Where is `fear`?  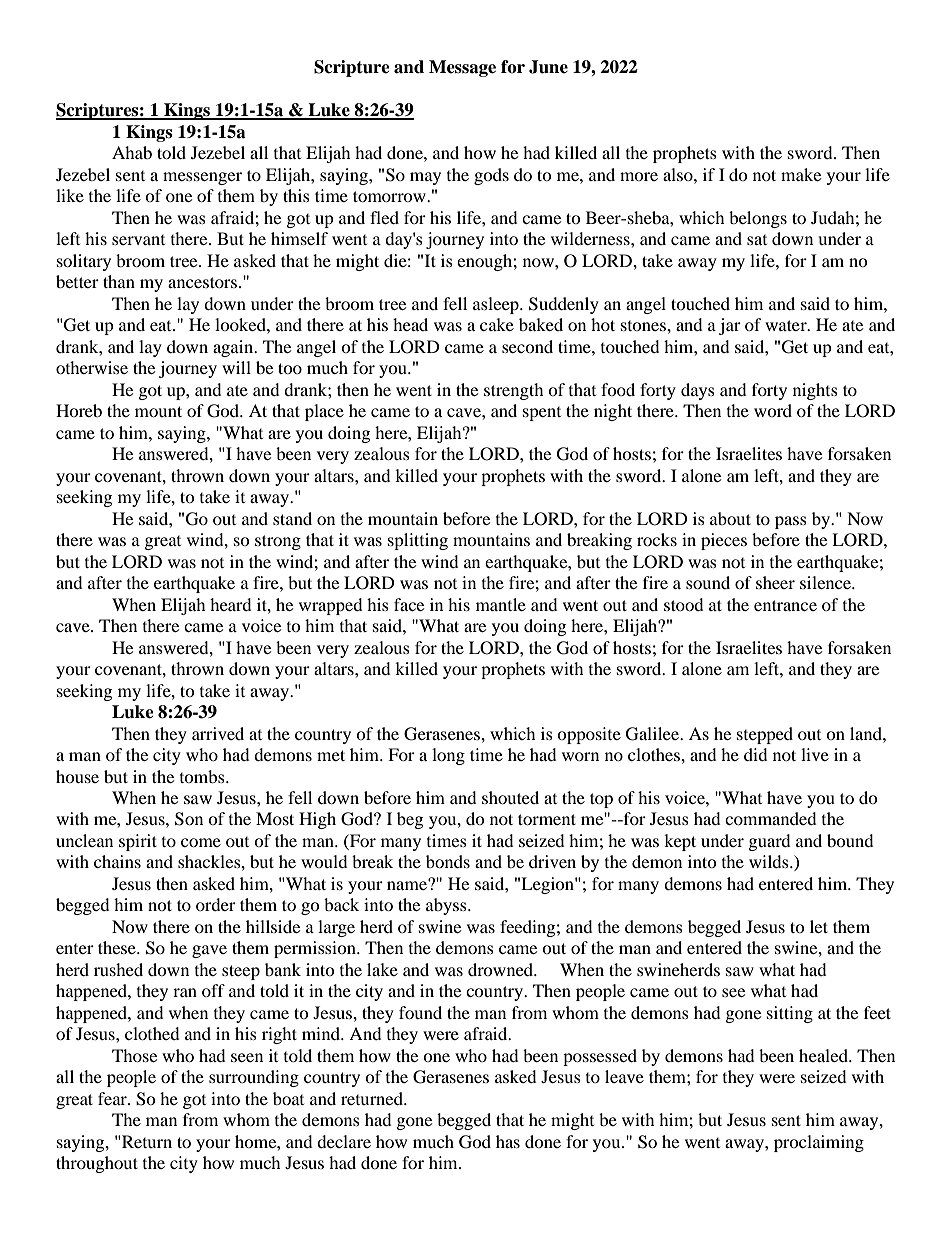
fear is located at coordinates (113, 1098).
